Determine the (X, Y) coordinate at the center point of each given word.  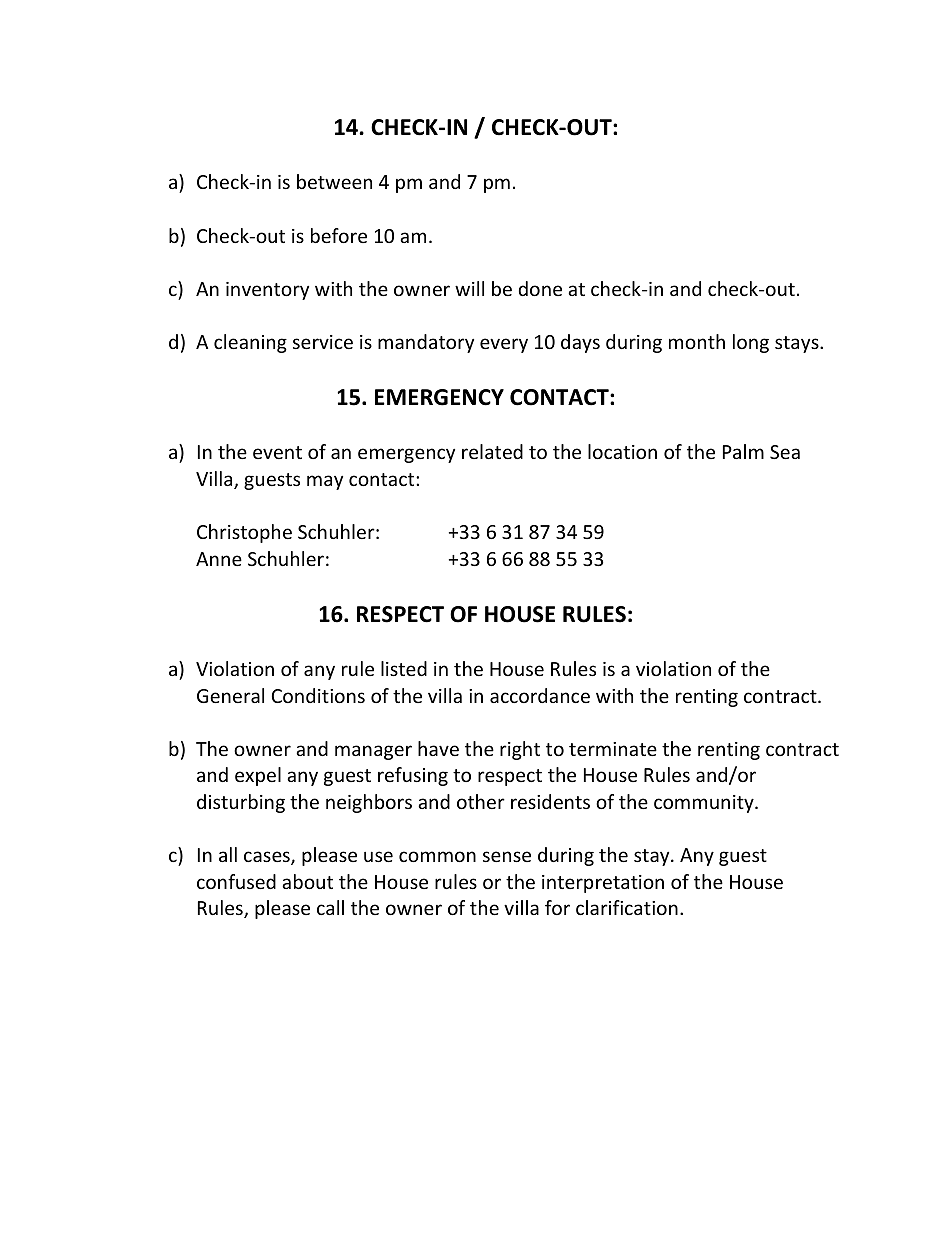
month (697, 341)
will (469, 288)
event (277, 452)
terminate (613, 749)
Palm (743, 451)
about (307, 881)
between (334, 181)
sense (507, 856)
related (492, 451)
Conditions (318, 695)
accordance (540, 695)
